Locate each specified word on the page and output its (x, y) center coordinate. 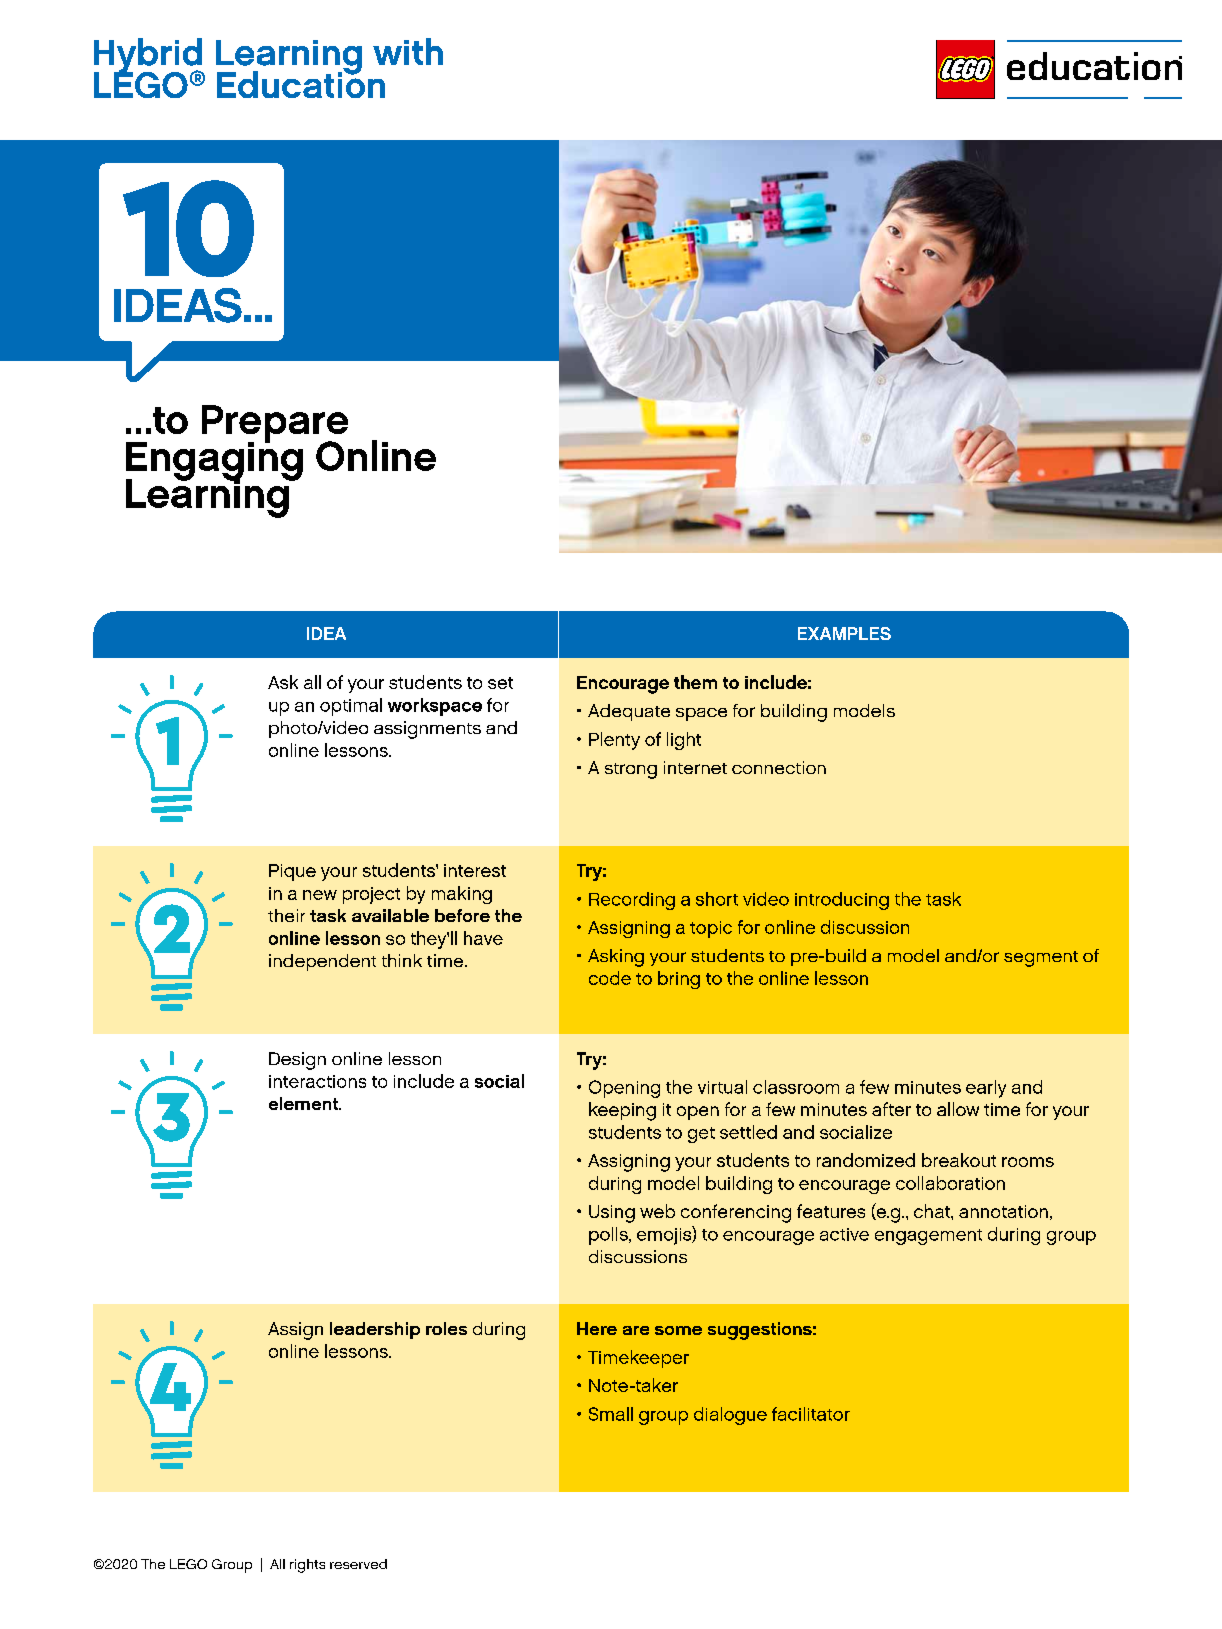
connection (779, 767)
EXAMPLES (844, 633)
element (304, 1103)
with (408, 51)
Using (612, 1214)
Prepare (275, 425)
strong (631, 771)
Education (301, 83)
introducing (842, 901)
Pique (292, 872)
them (695, 682)
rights (307, 1566)
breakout (959, 1160)
